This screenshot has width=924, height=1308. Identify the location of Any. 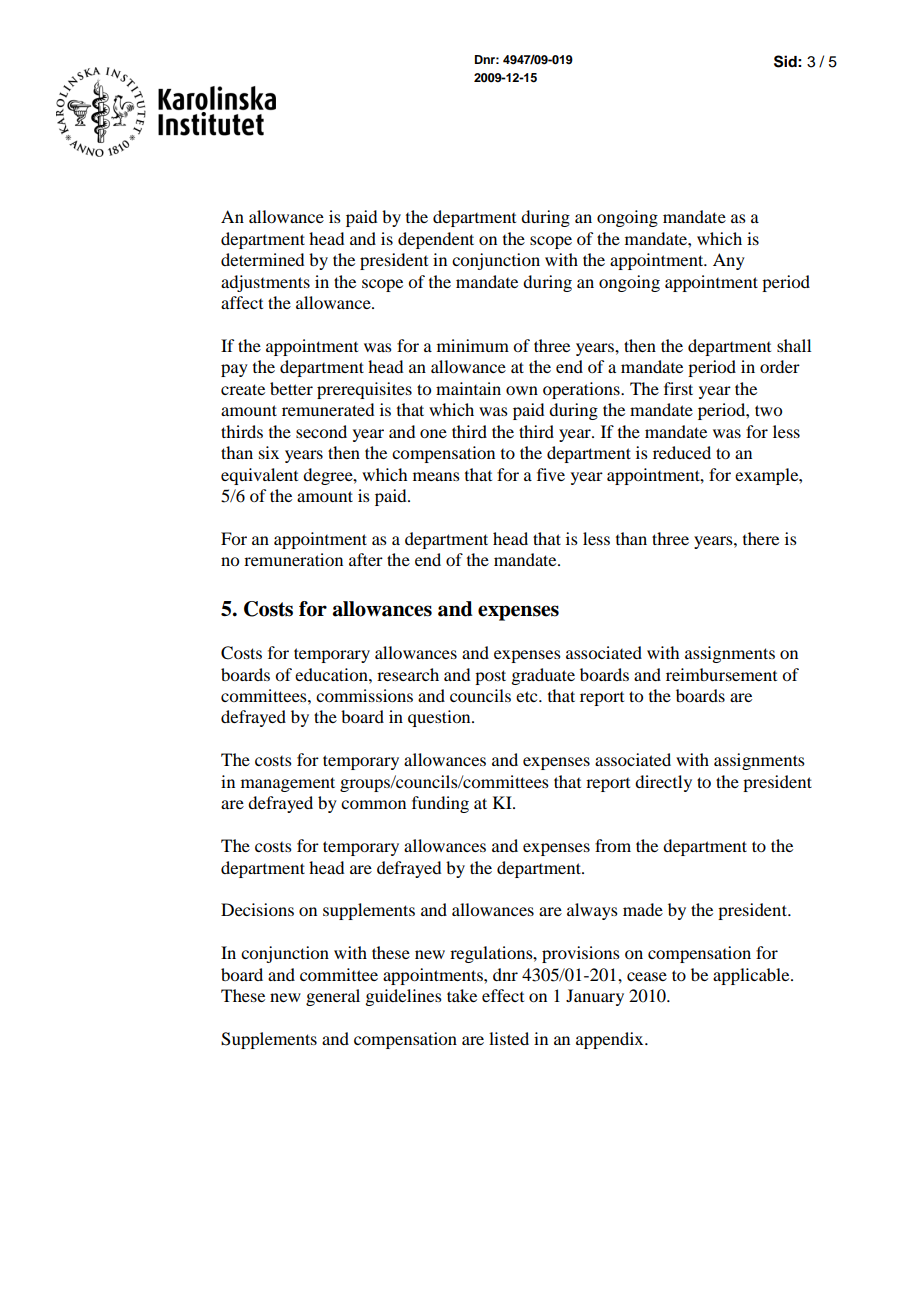
(729, 261).
